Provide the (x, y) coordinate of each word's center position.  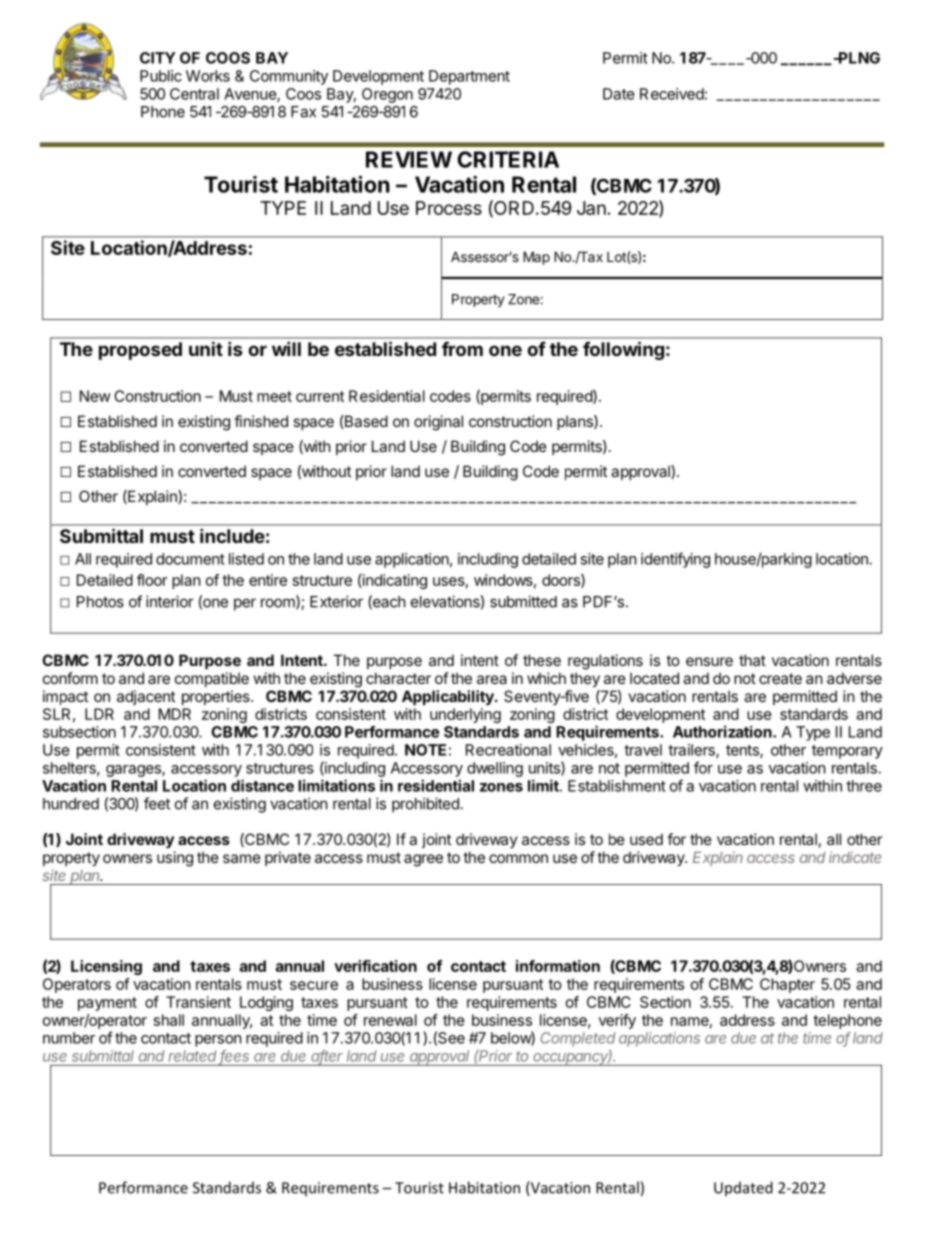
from (462, 349)
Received (672, 94)
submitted (523, 601)
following (623, 350)
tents (743, 751)
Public (161, 76)
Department (469, 77)
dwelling (495, 769)
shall (169, 1020)
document (190, 559)
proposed (140, 351)
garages (134, 771)
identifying (675, 560)
